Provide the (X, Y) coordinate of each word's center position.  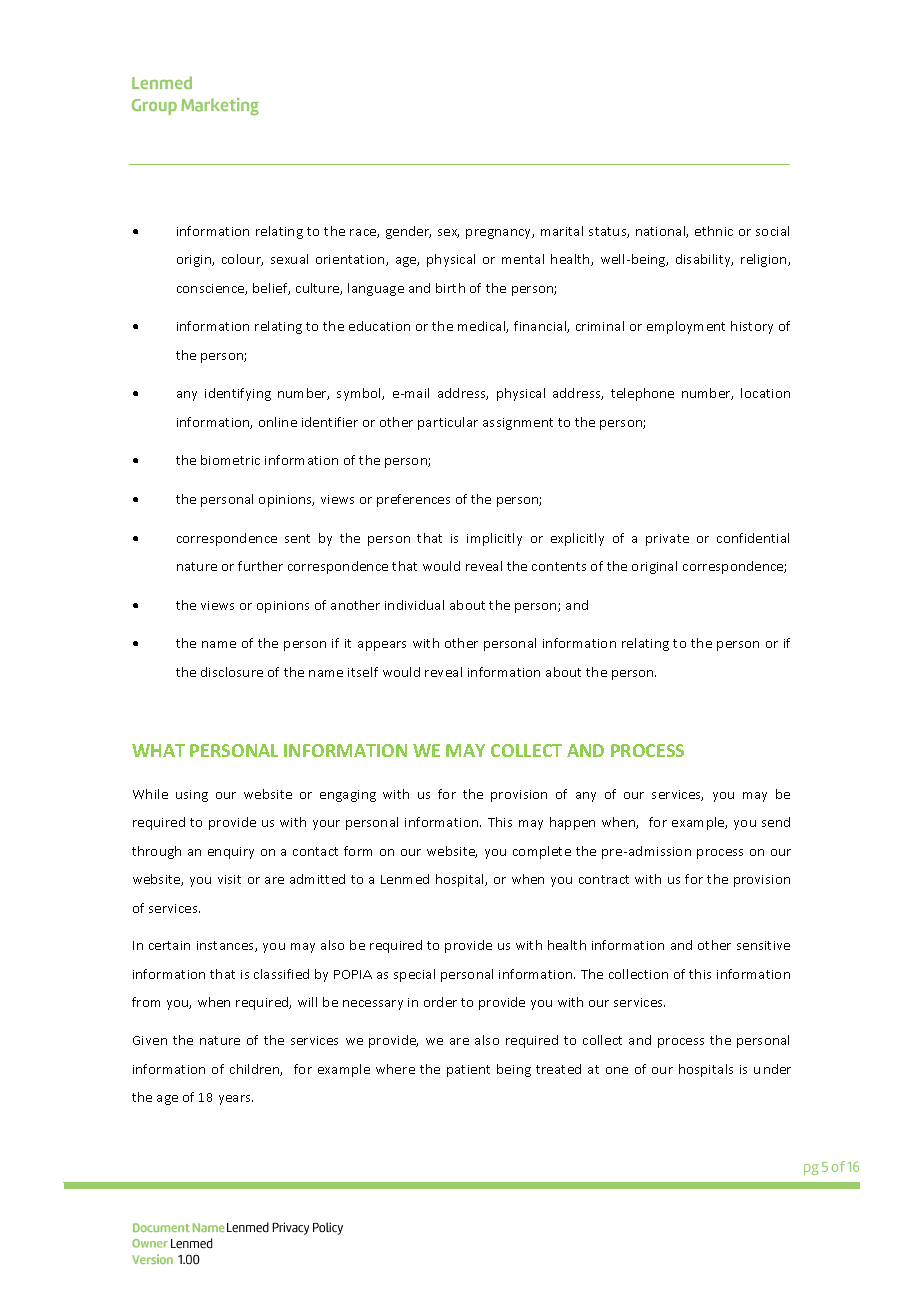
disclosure (232, 672)
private (667, 540)
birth (450, 288)
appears (382, 646)
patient (468, 1071)
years (236, 1100)
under (772, 1069)
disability (704, 260)
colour (242, 260)
